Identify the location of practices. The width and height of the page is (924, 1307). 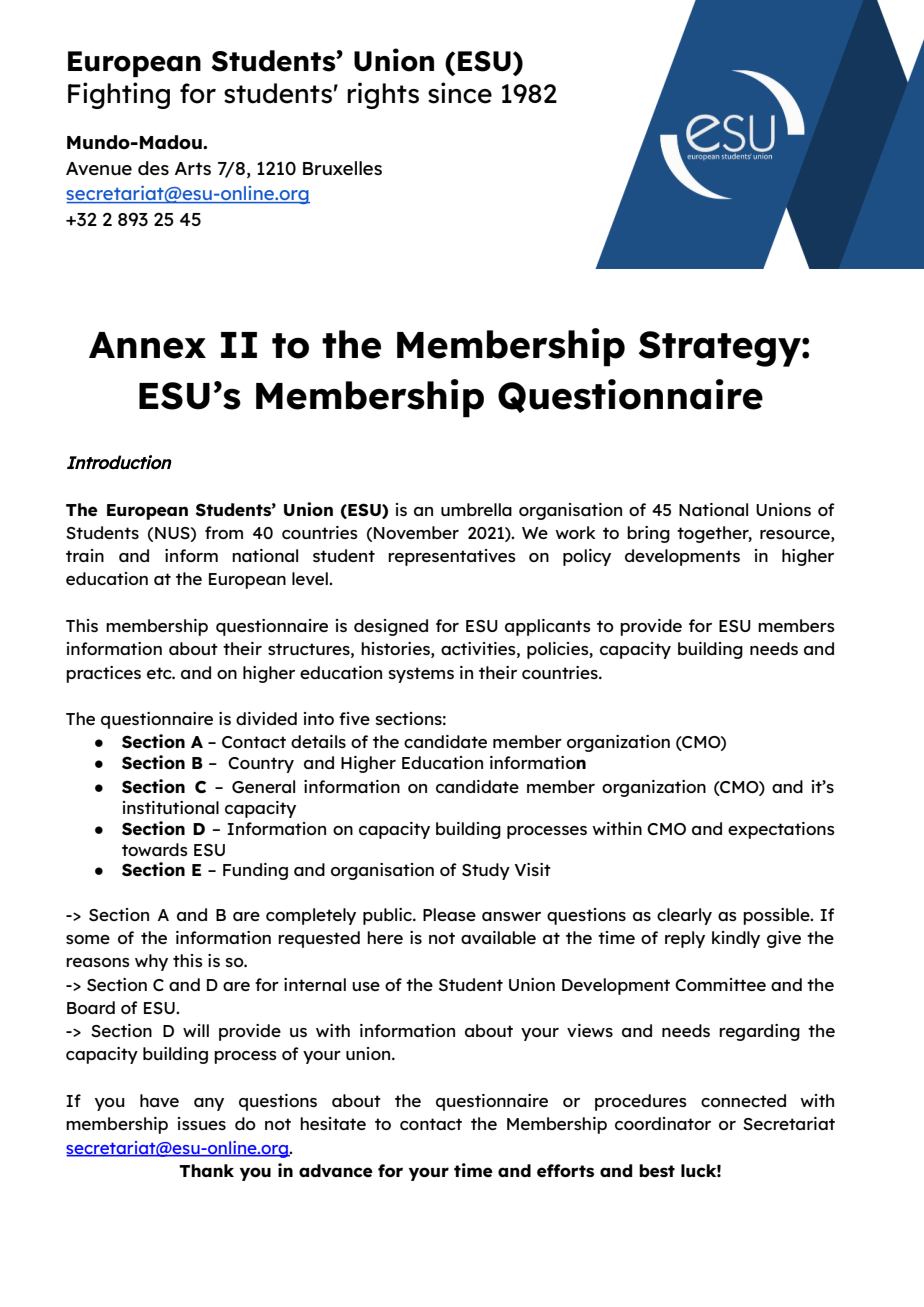
(103, 674).
